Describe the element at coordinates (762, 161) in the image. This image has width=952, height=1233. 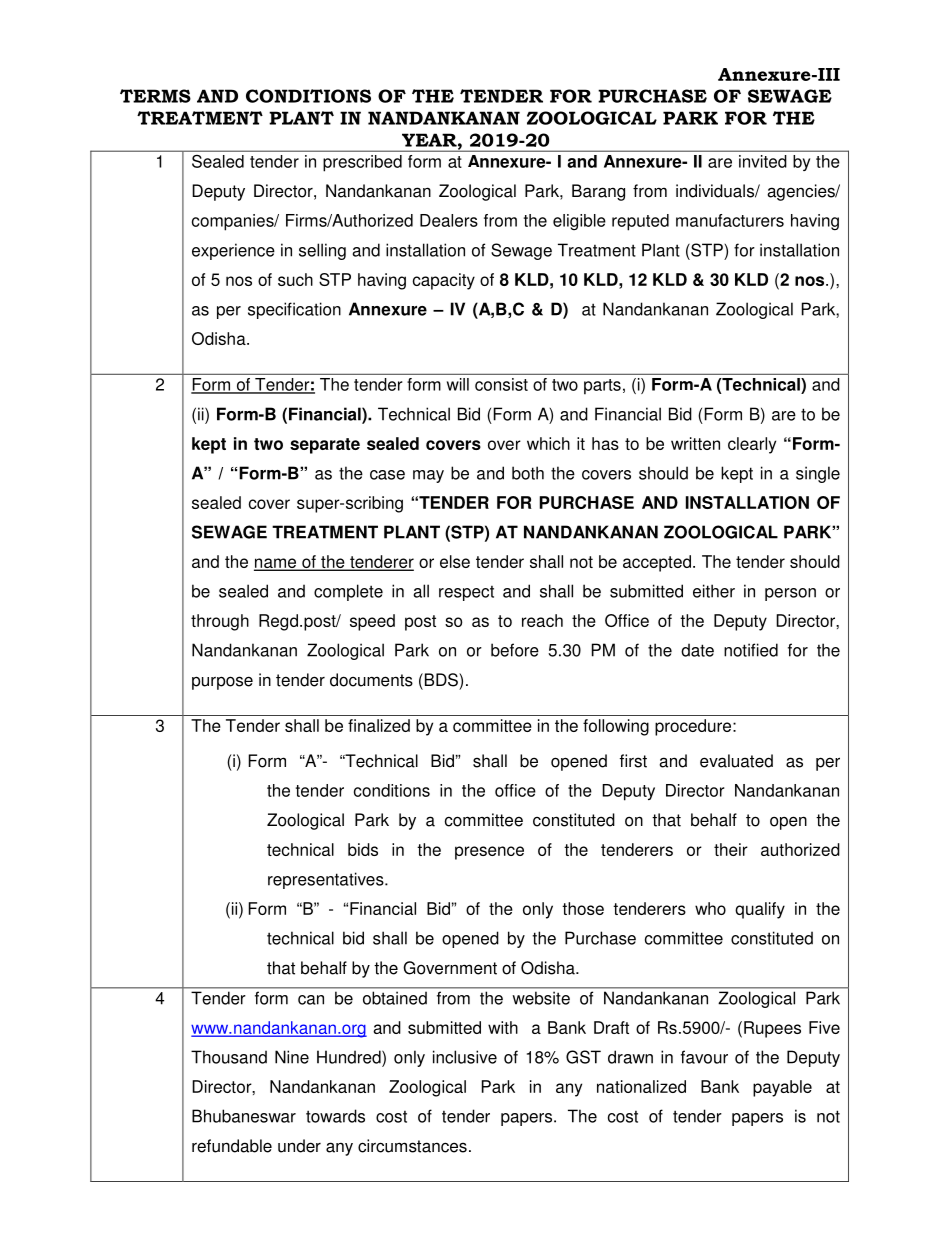
I see `invited` at that location.
